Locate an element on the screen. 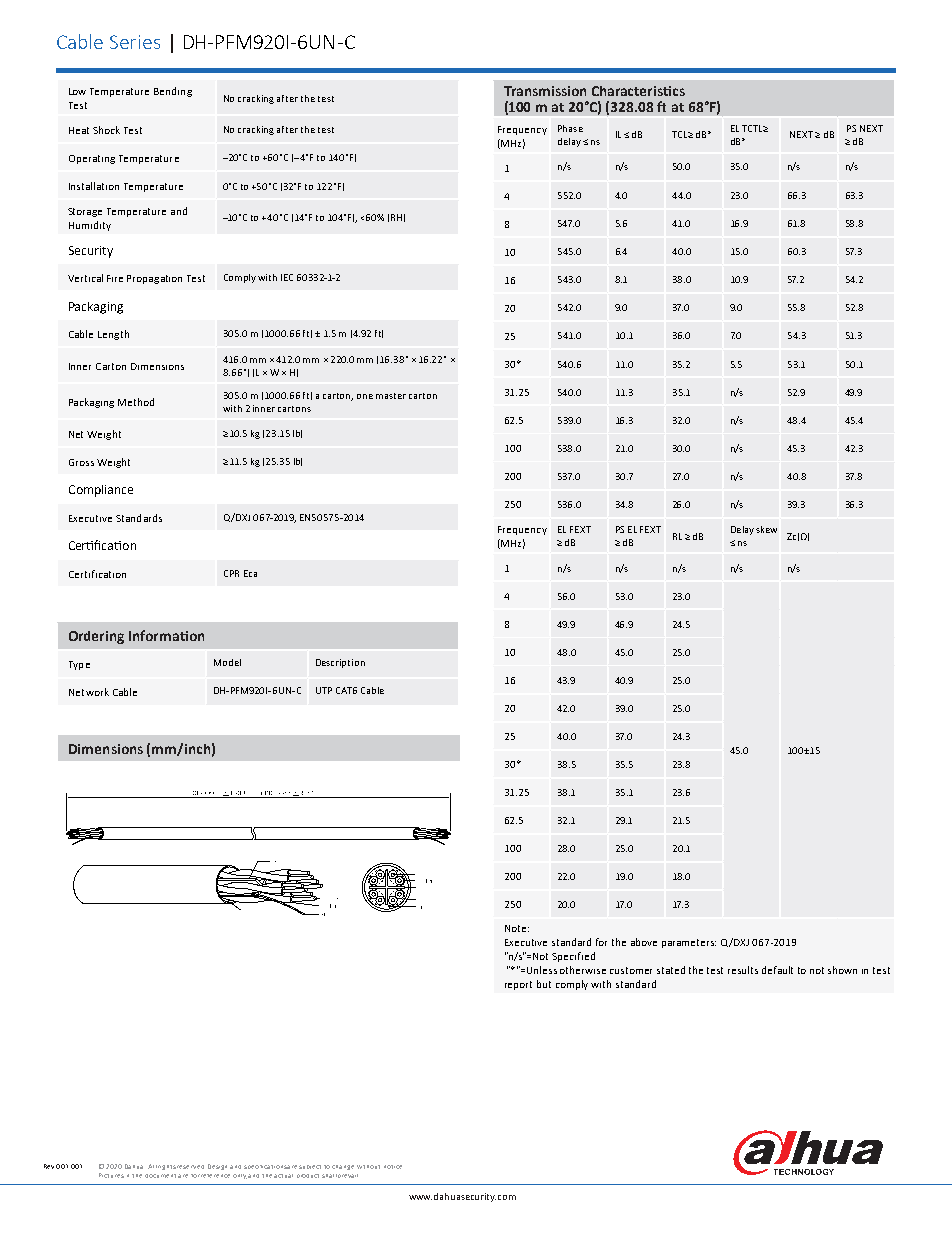  Length is located at coordinates (113, 335).
